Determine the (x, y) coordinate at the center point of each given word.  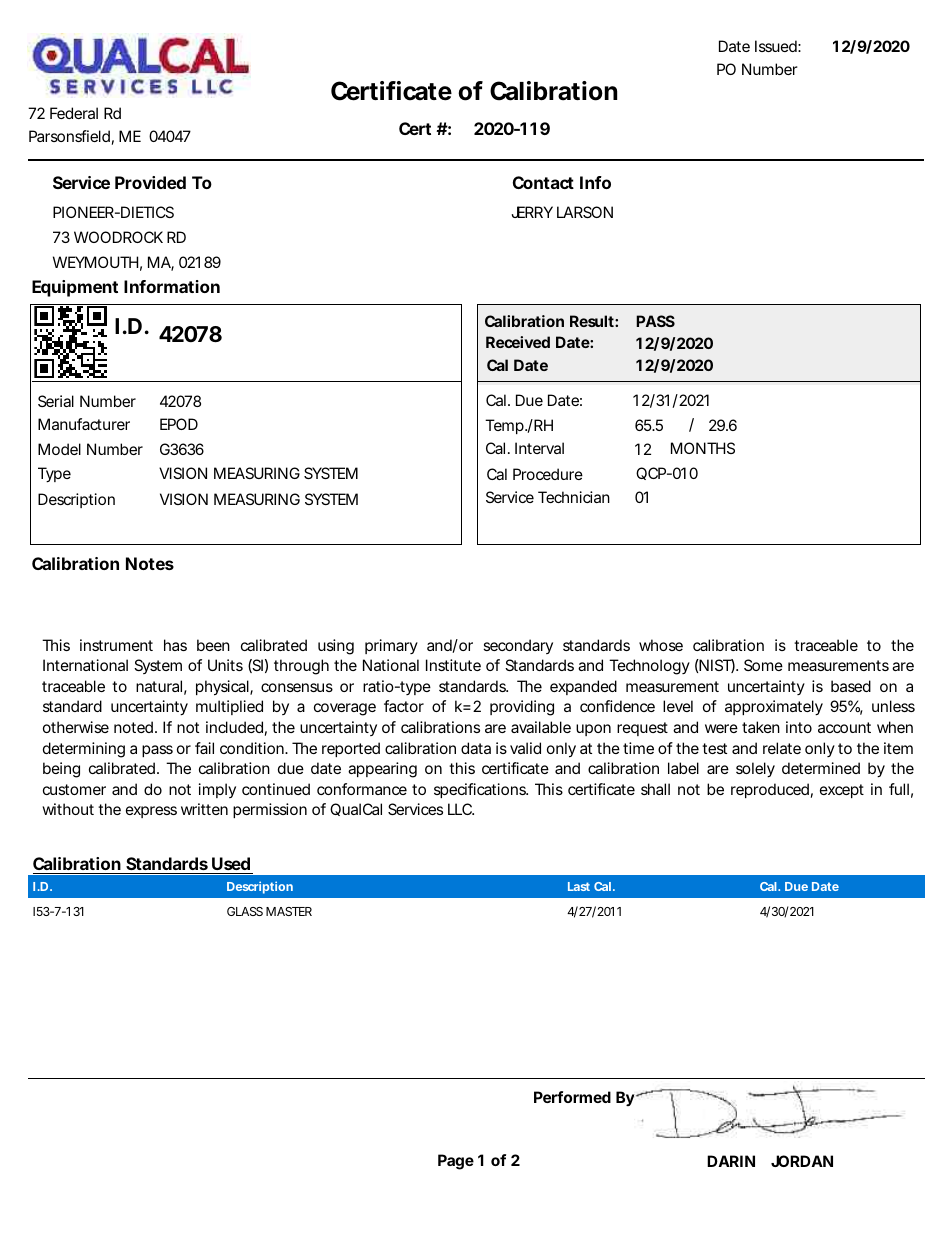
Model (59, 449)
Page (456, 1162)
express (151, 812)
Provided (150, 182)
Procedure (548, 474)
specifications (481, 790)
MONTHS (703, 448)
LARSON (585, 212)
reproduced (770, 790)
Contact (543, 182)
